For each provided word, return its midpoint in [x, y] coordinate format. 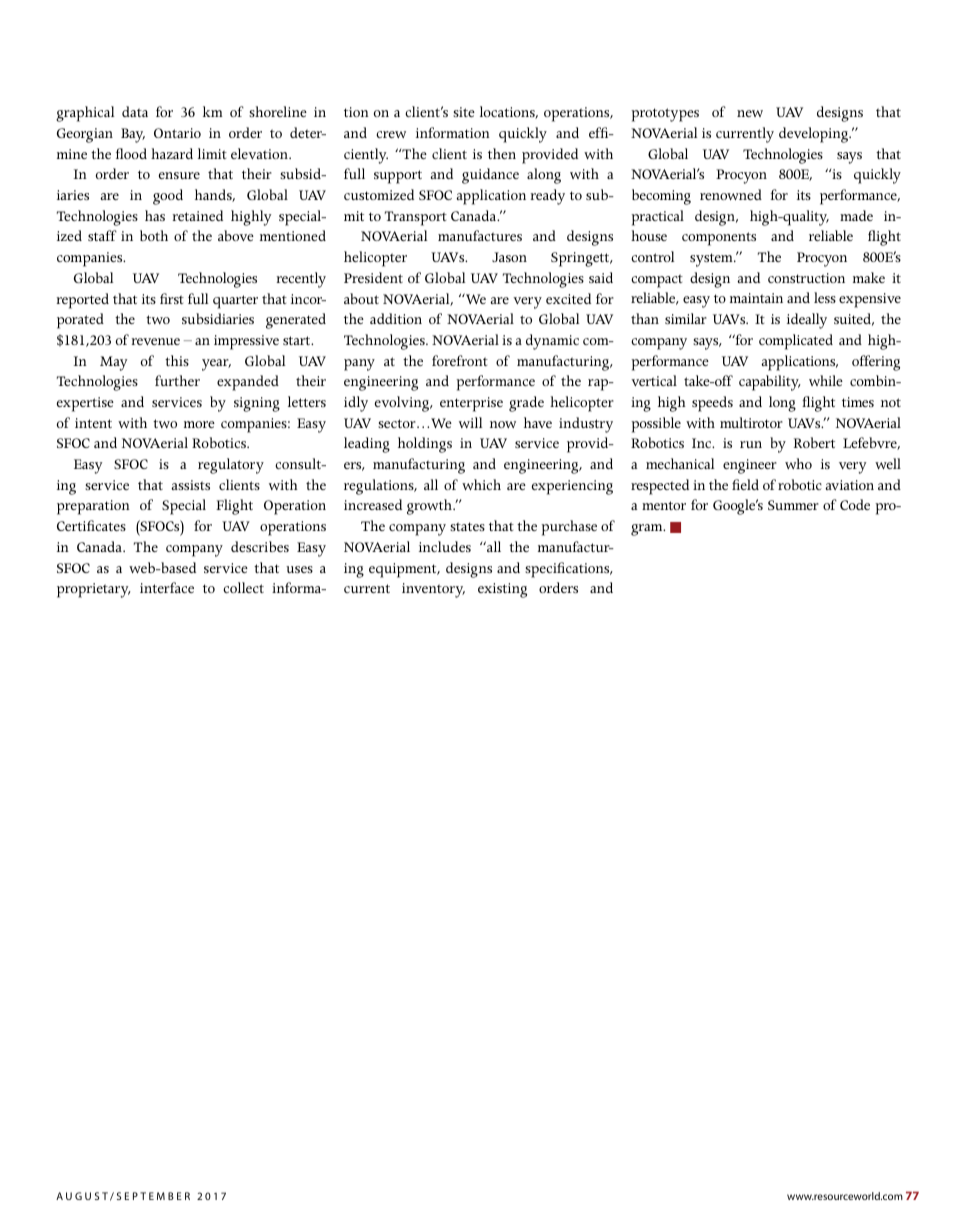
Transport [416, 218]
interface [167, 587]
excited [568, 298]
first [172, 298]
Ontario [177, 133]
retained [197, 215]
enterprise [471, 404]
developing [815, 135]
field [745, 484]
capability [770, 383]
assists [190, 485]
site [464, 112]
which [481, 484]
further [177, 380]
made [856, 215]
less [825, 297]
